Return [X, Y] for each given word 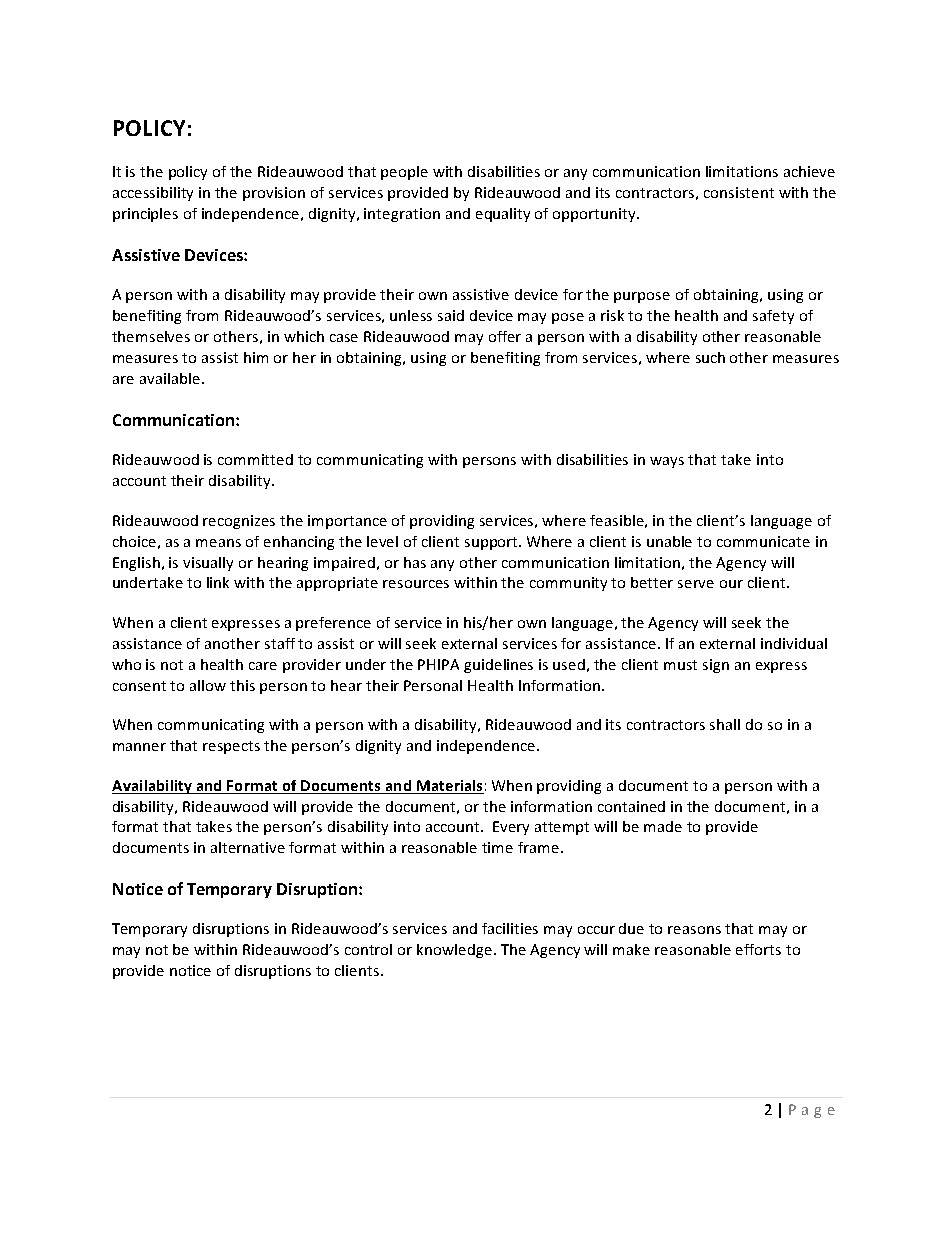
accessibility [153, 194]
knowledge [456, 951]
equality [503, 215]
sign [716, 666]
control [368, 949]
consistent [739, 192]
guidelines [498, 666]
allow [208, 685]
